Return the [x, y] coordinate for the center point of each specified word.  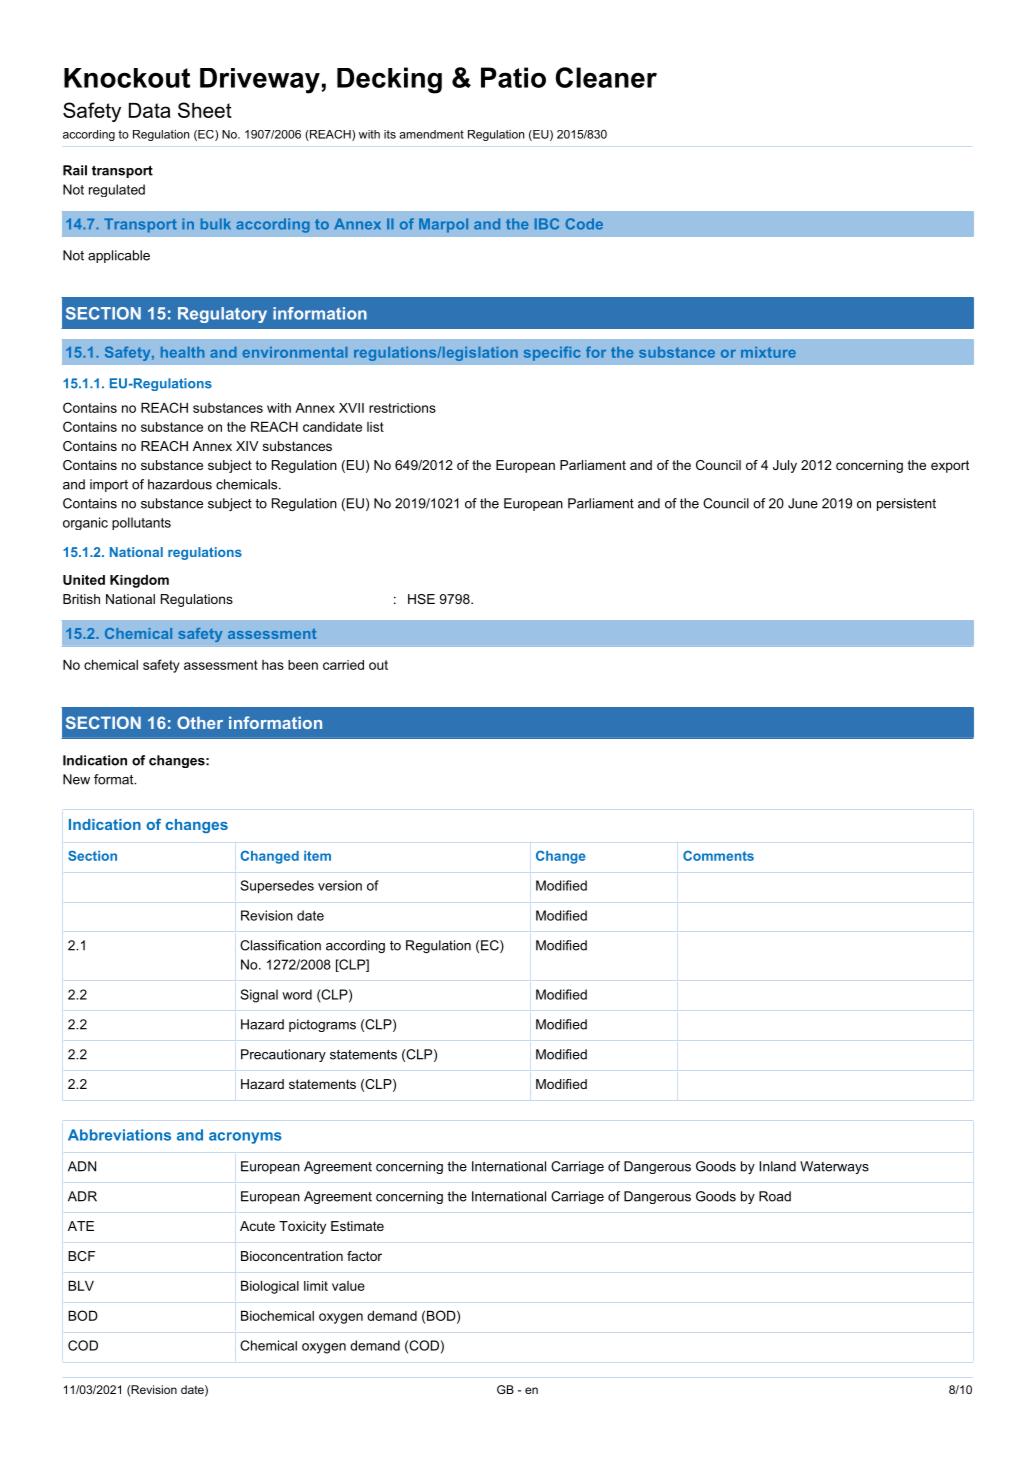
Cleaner [606, 77]
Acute [257, 1226]
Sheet [205, 110]
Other [200, 722]
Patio [513, 77]
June [803, 503]
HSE [421, 599]
